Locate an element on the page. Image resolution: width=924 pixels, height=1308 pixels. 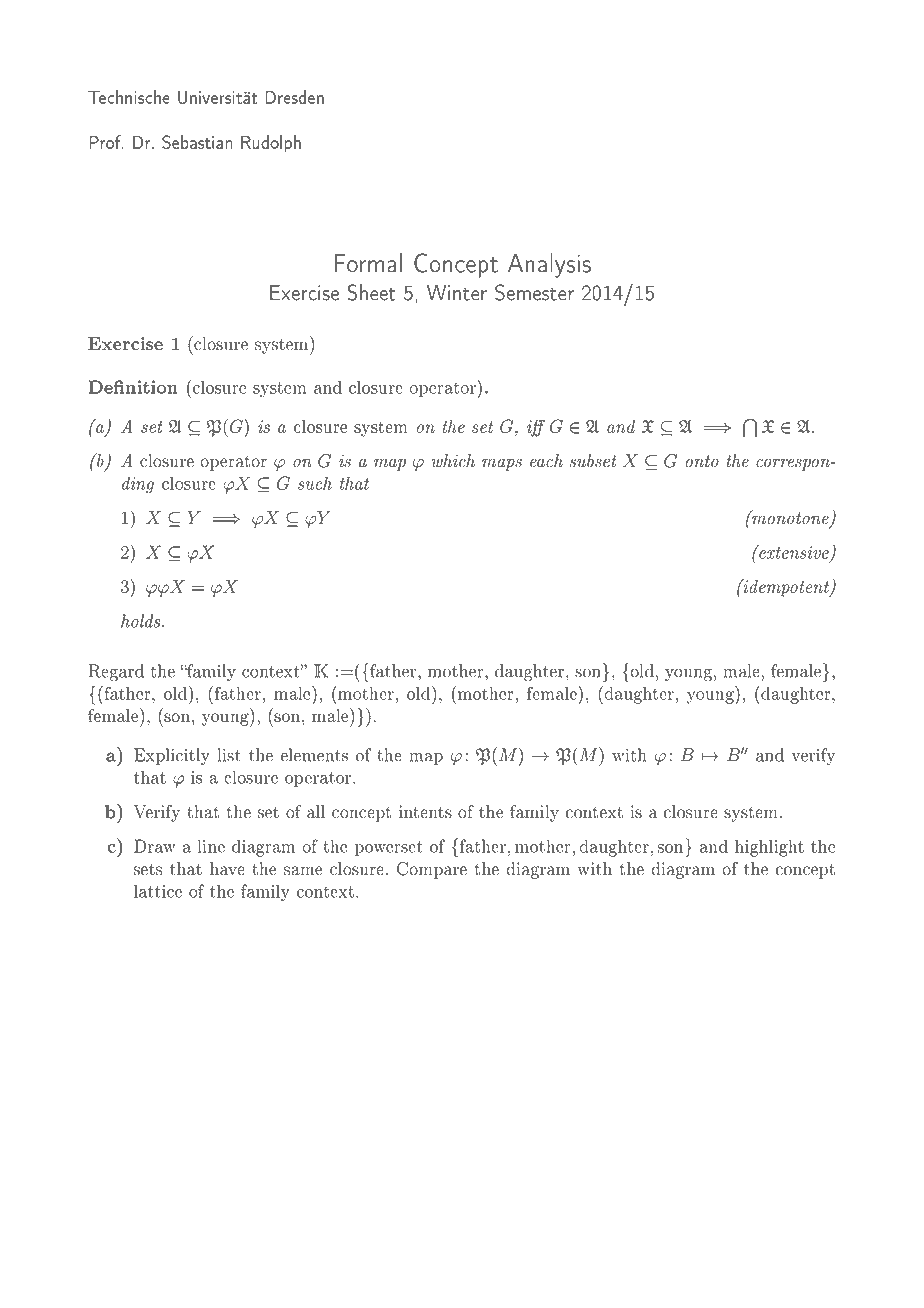
Analysis is located at coordinates (549, 265).
